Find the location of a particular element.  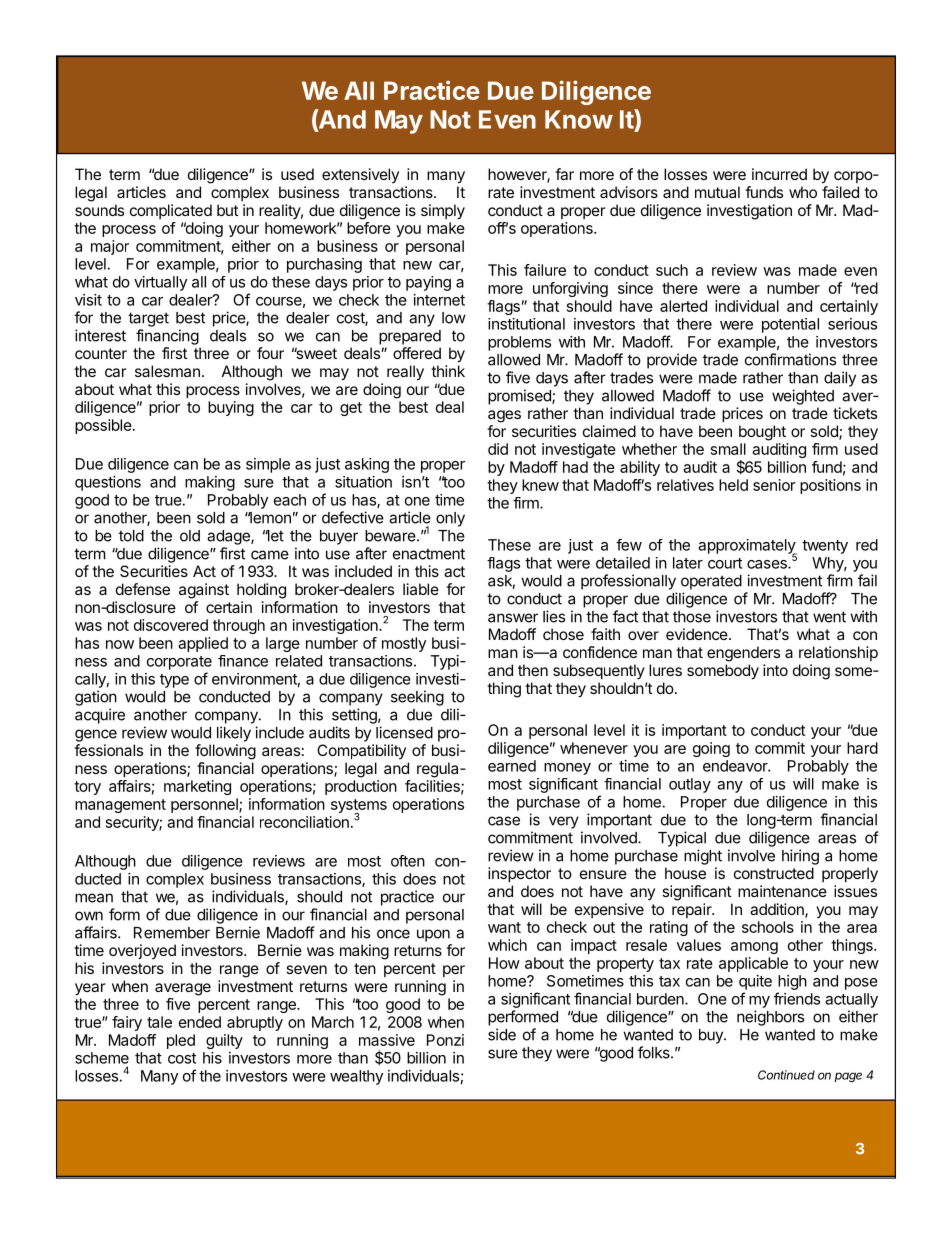

type is located at coordinates (174, 681).
